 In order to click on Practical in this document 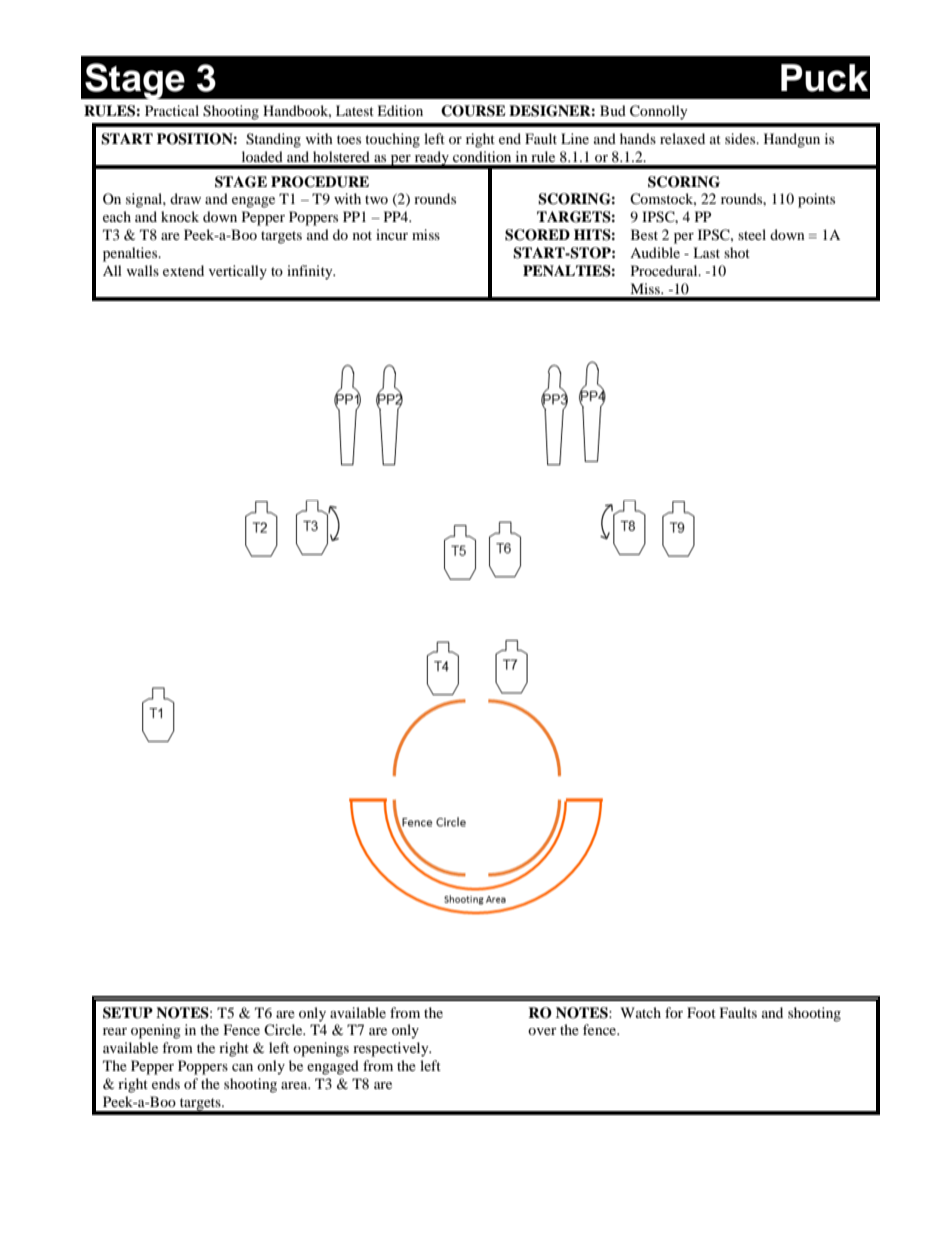, I will do `click(172, 110)`.
